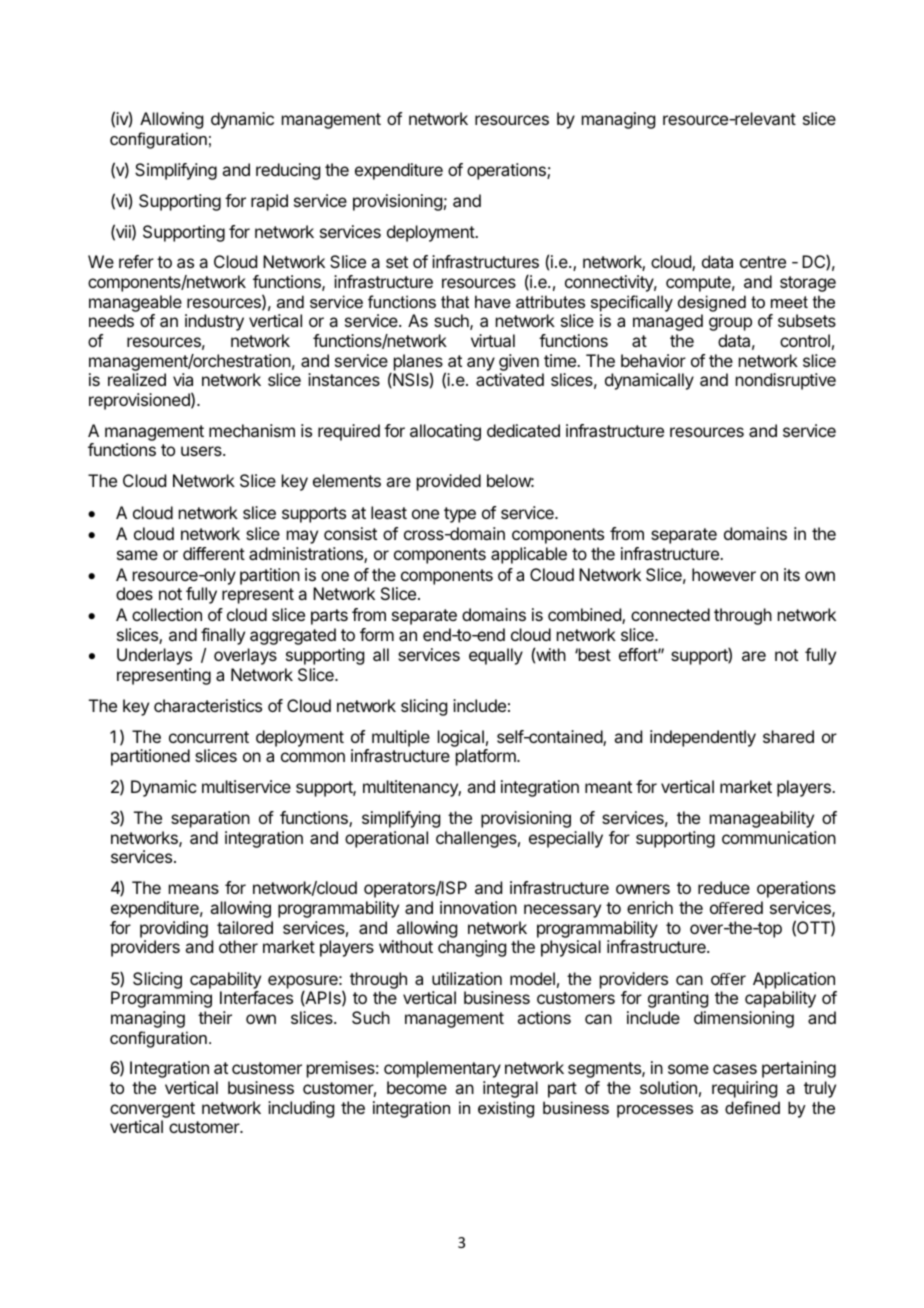 This document has width=924, height=1308. What do you see at coordinates (210, 819) in the document?
I see `separation` at bounding box center [210, 819].
